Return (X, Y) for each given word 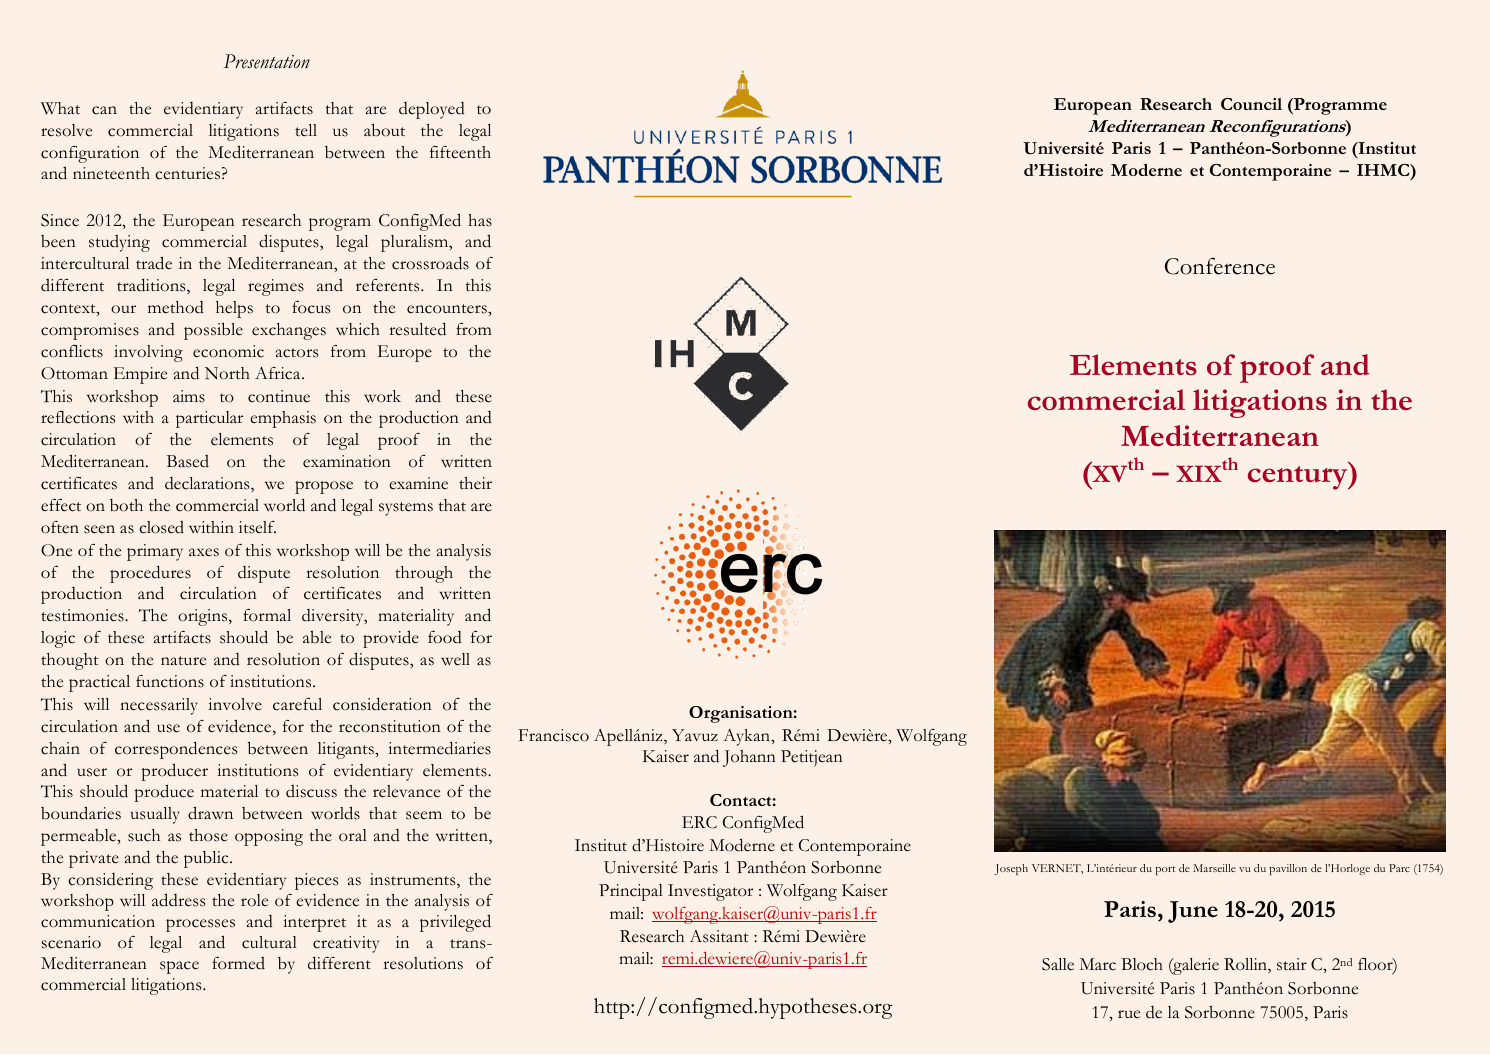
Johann (749, 758)
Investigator (710, 892)
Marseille (1214, 868)
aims (189, 396)
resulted (417, 329)
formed (238, 963)
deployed (432, 110)
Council (1251, 104)
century (1299, 477)
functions (170, 681)
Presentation (267, 61)
